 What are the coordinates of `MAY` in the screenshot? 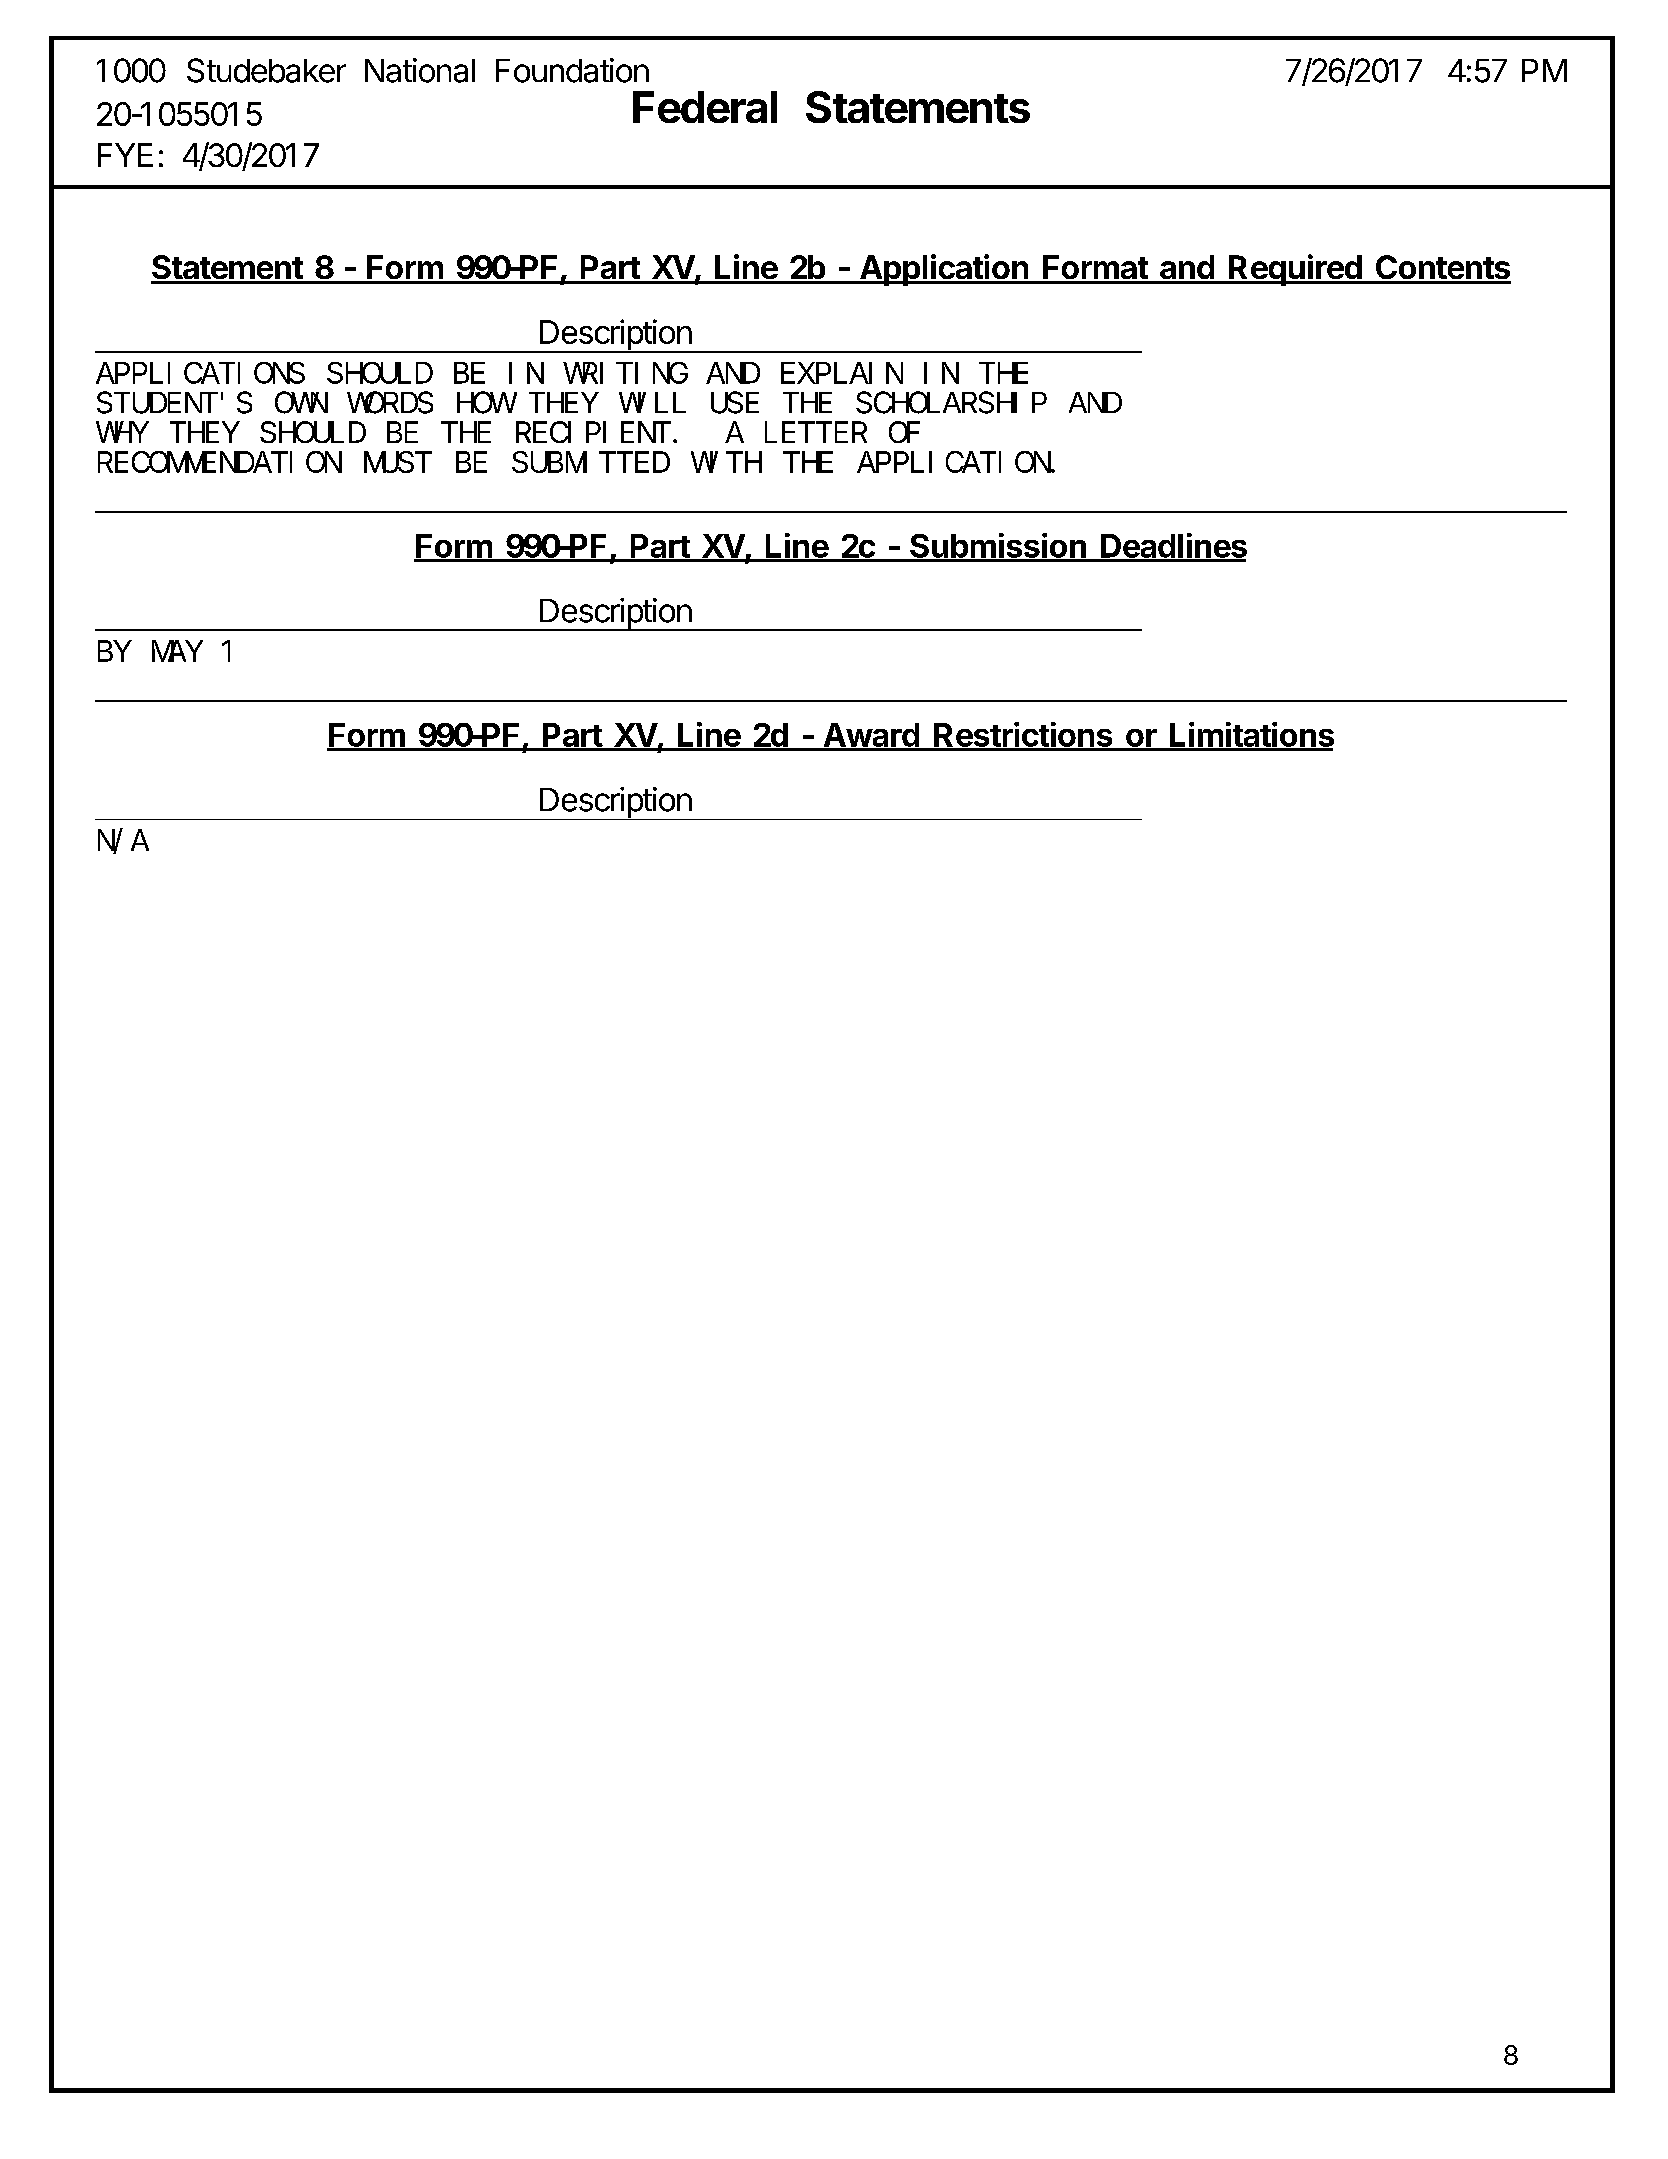 It's located at (177, 652).
